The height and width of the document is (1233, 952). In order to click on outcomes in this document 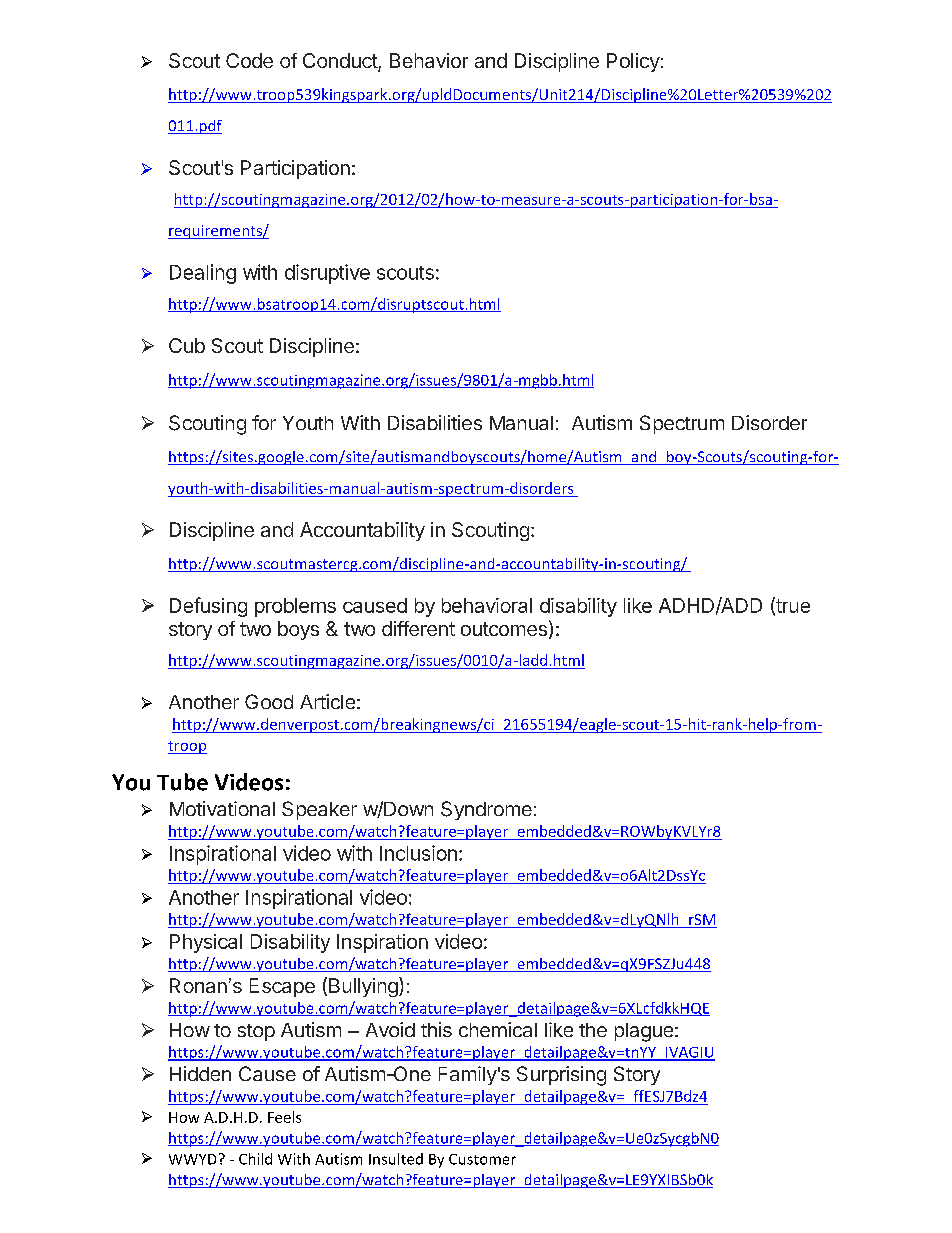, I will do `click(504, 629)`.
